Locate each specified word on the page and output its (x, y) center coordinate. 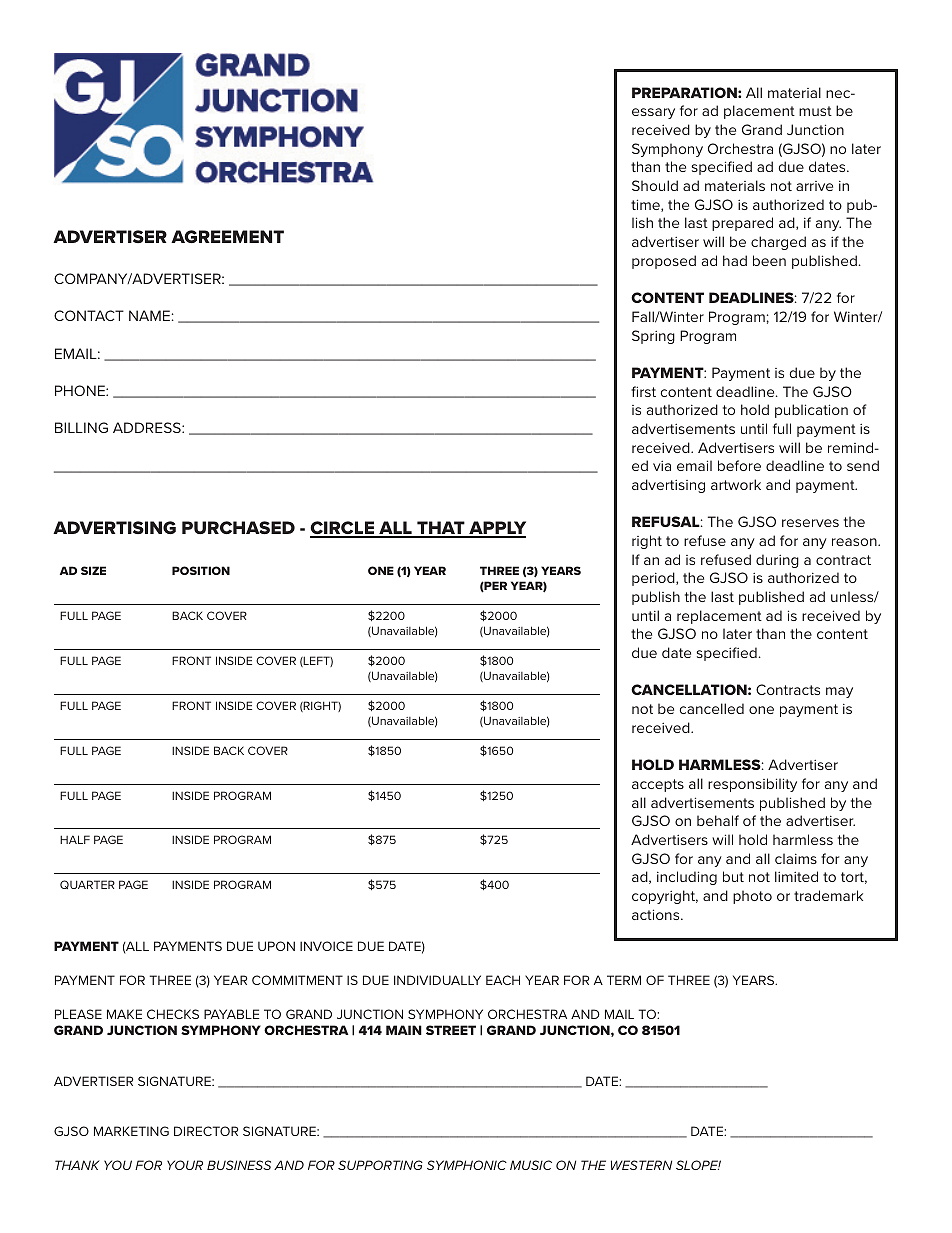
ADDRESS (148, 427)
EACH (503, 980)
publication (811, 411)
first (643, 391)
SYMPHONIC (467, 1165)
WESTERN (641, 1165)
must (815, 111)
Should (655, 185)
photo (752, 897)
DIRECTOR (206, 1131)
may (839, 692)
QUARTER (87, 884)
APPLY (496, 529)
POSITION (201, 570)
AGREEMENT (227, 236)
